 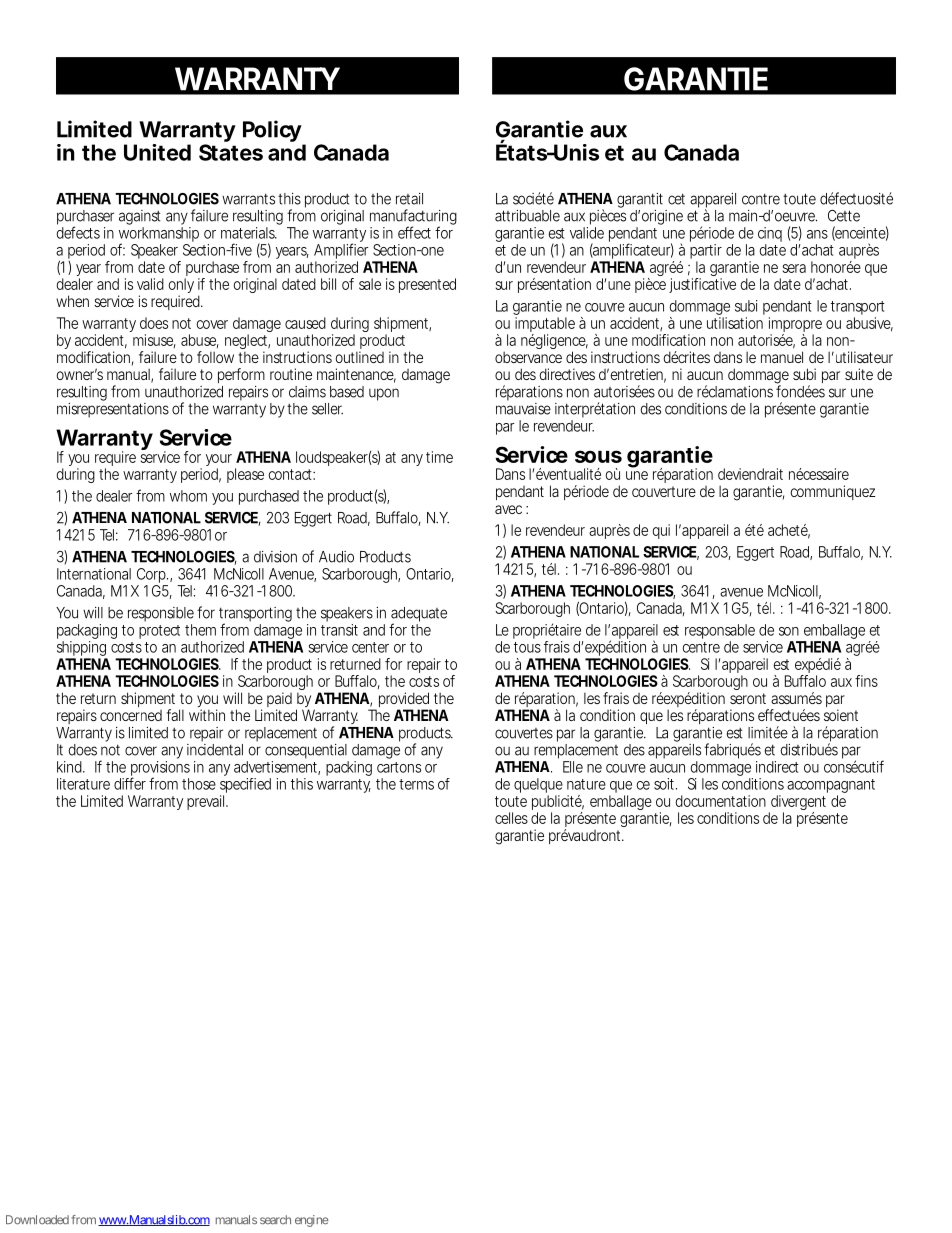 I want to click on United, so click(x=157, y=152).
